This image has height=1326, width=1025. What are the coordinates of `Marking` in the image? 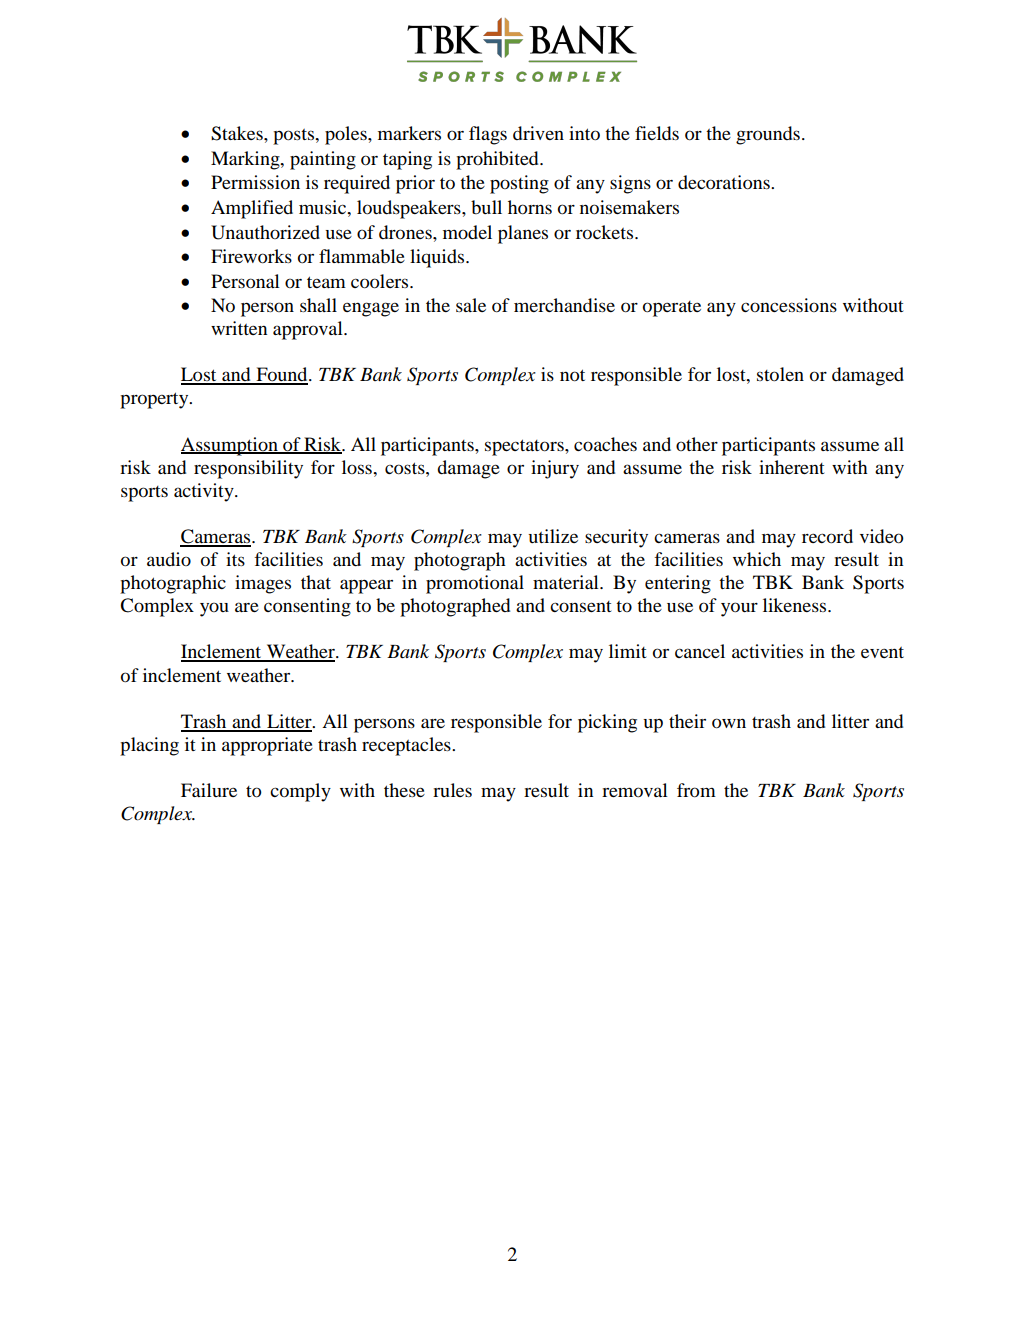 It's located at (246, 160).
